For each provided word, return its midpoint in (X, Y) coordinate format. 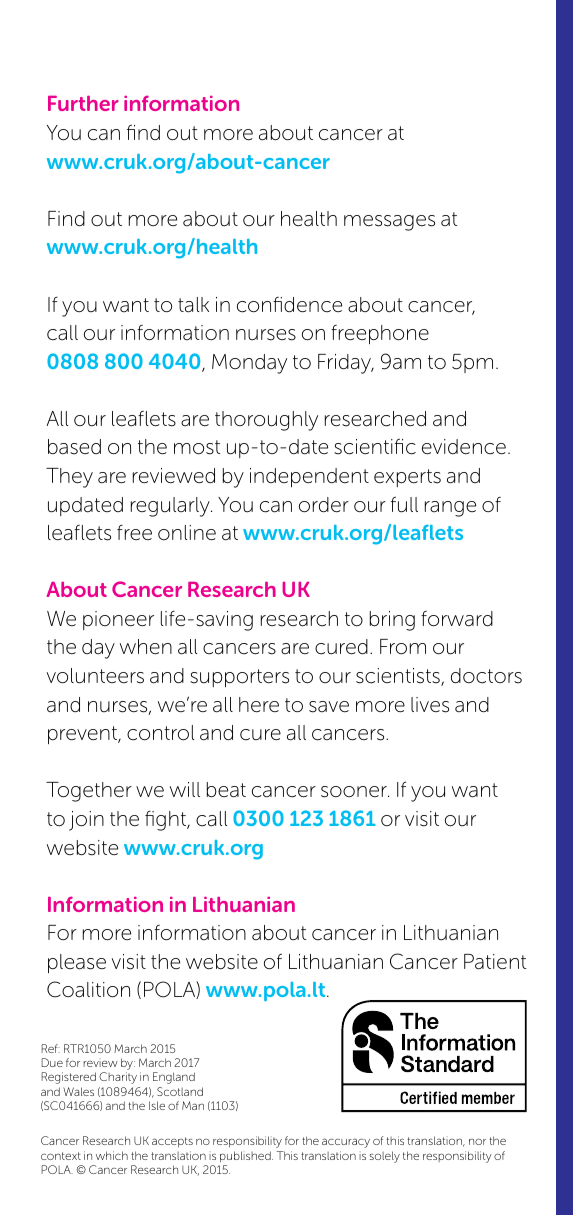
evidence (464, 447)
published (246, 1156)
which (112, 1155)
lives (430, 705)
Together (89, 792)
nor (477, 1141)
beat (226, 790)
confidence (289, 305)
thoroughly (266, 421)
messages (389, 223)
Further (83, 103)
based (74, 447)
